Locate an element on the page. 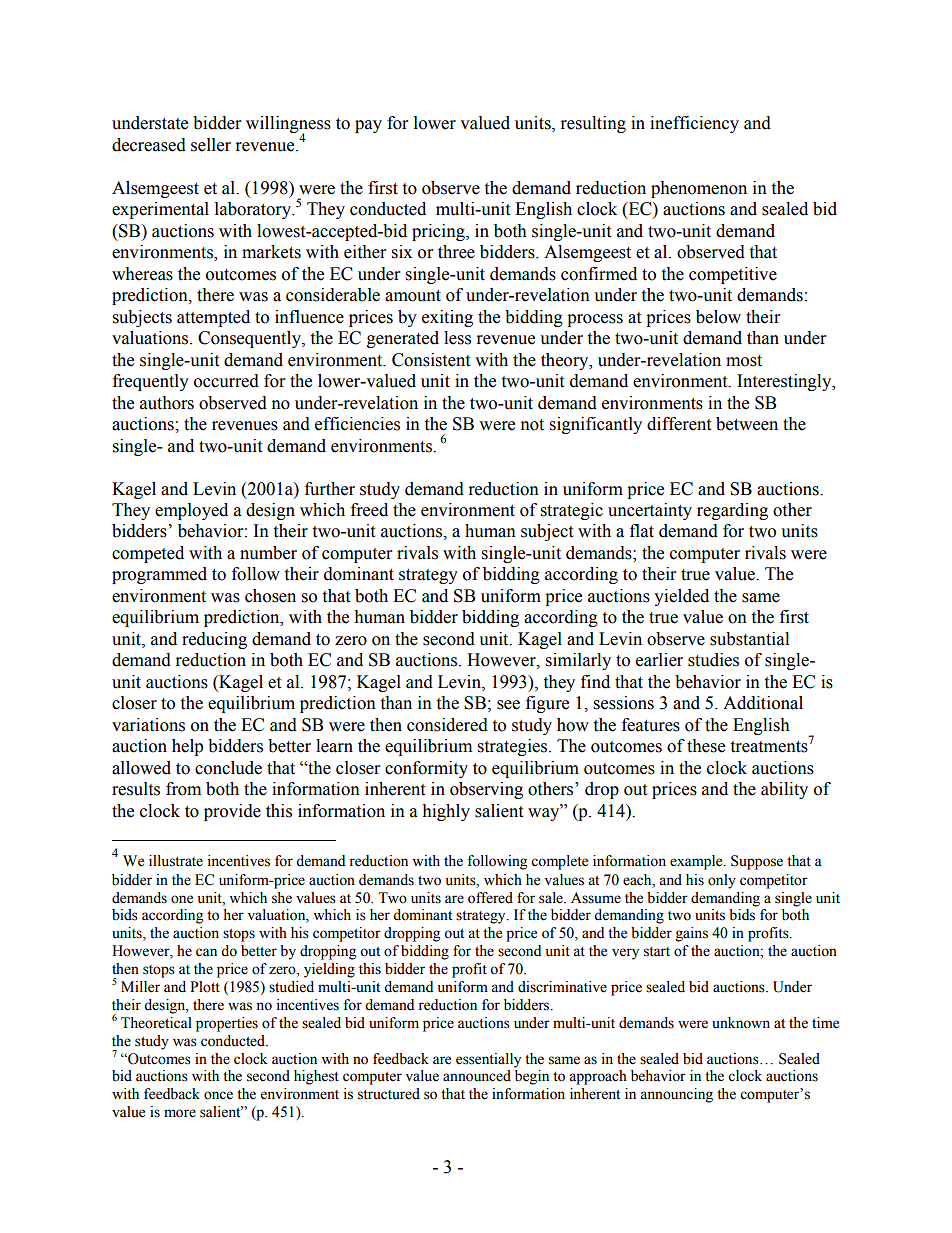 The height and width of the page is (1233, 952). reducing is located at coordinates (214, 640).
